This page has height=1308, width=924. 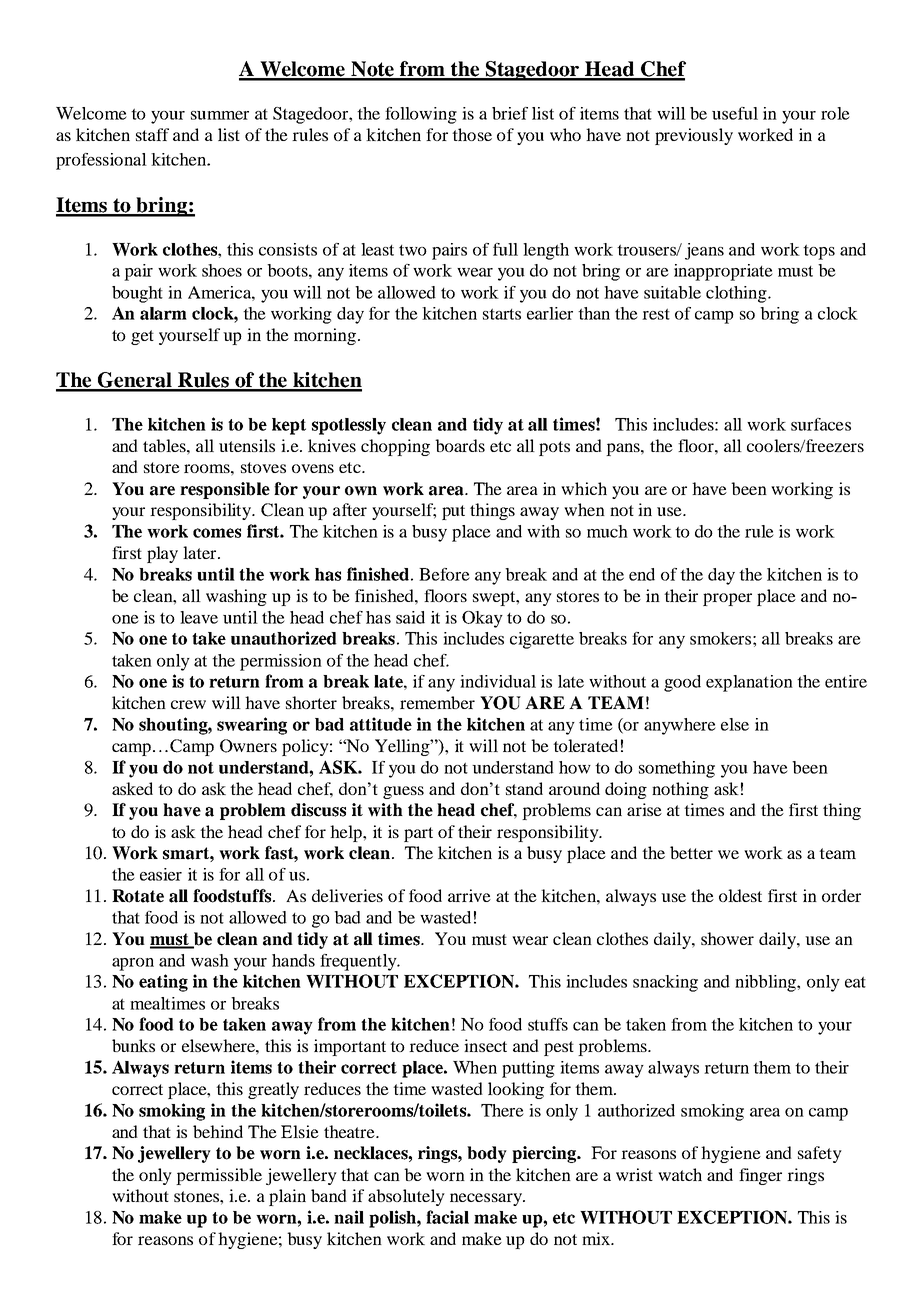 What do you see at coordinates (472, 134) in the page?
I see `those` at bounding box center [472, 134].
